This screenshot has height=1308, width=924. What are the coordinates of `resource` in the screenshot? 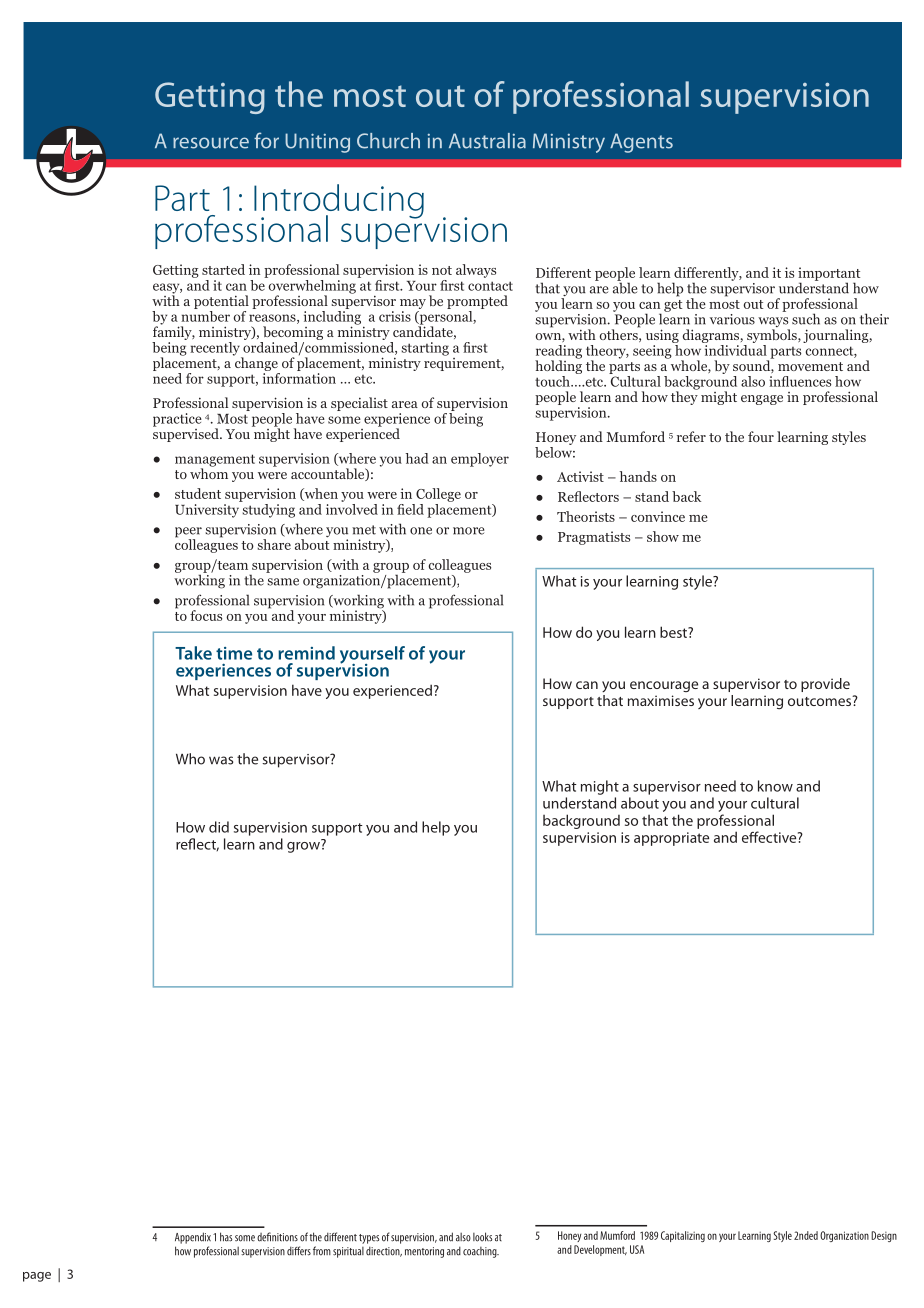 It's located at (211, 143).
